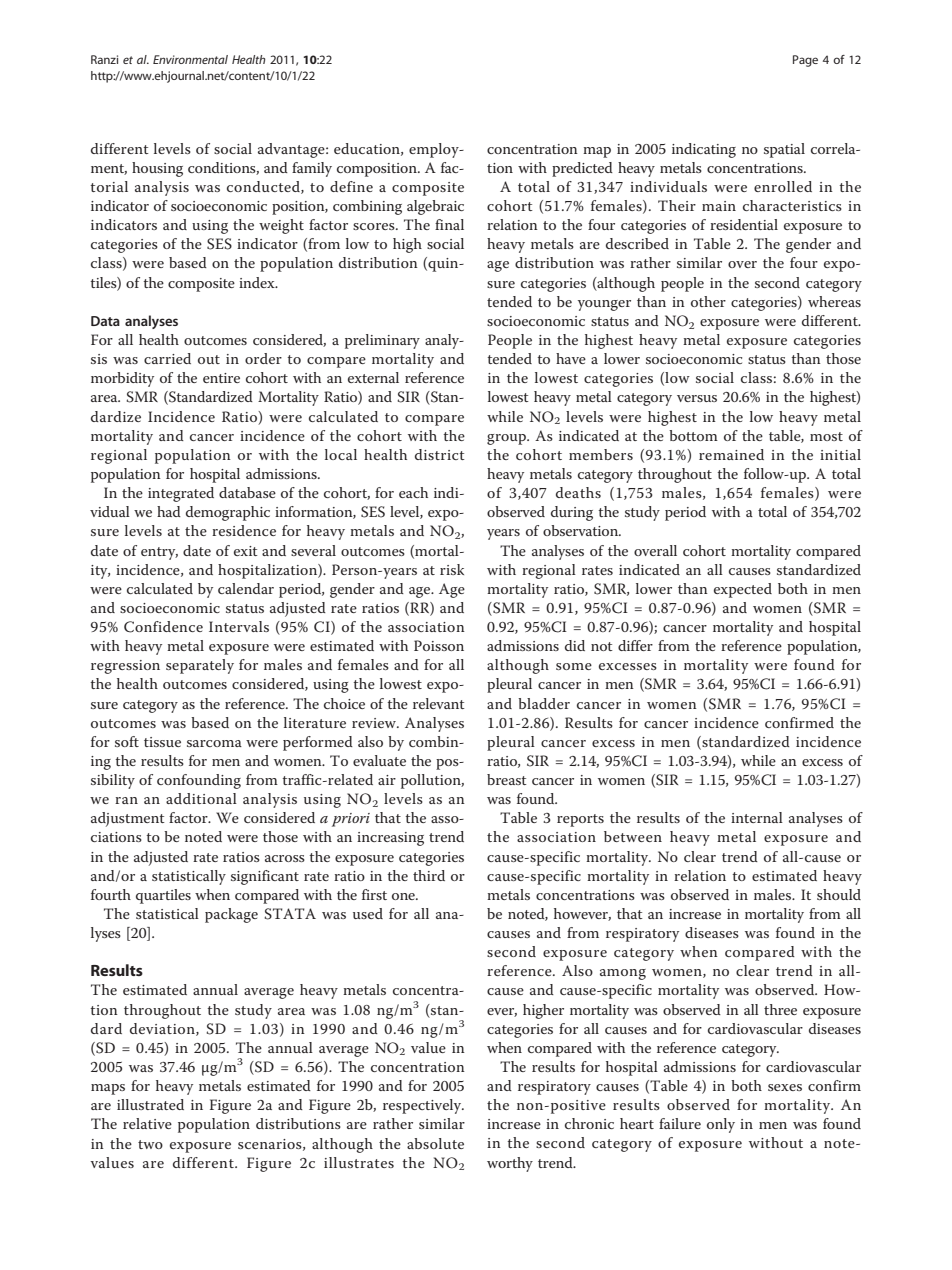 The height and width of the image is (1270, 952). What do you see at coordinates (452, 569) in the image?
I see `risk` at bounding box center [452, 569].
